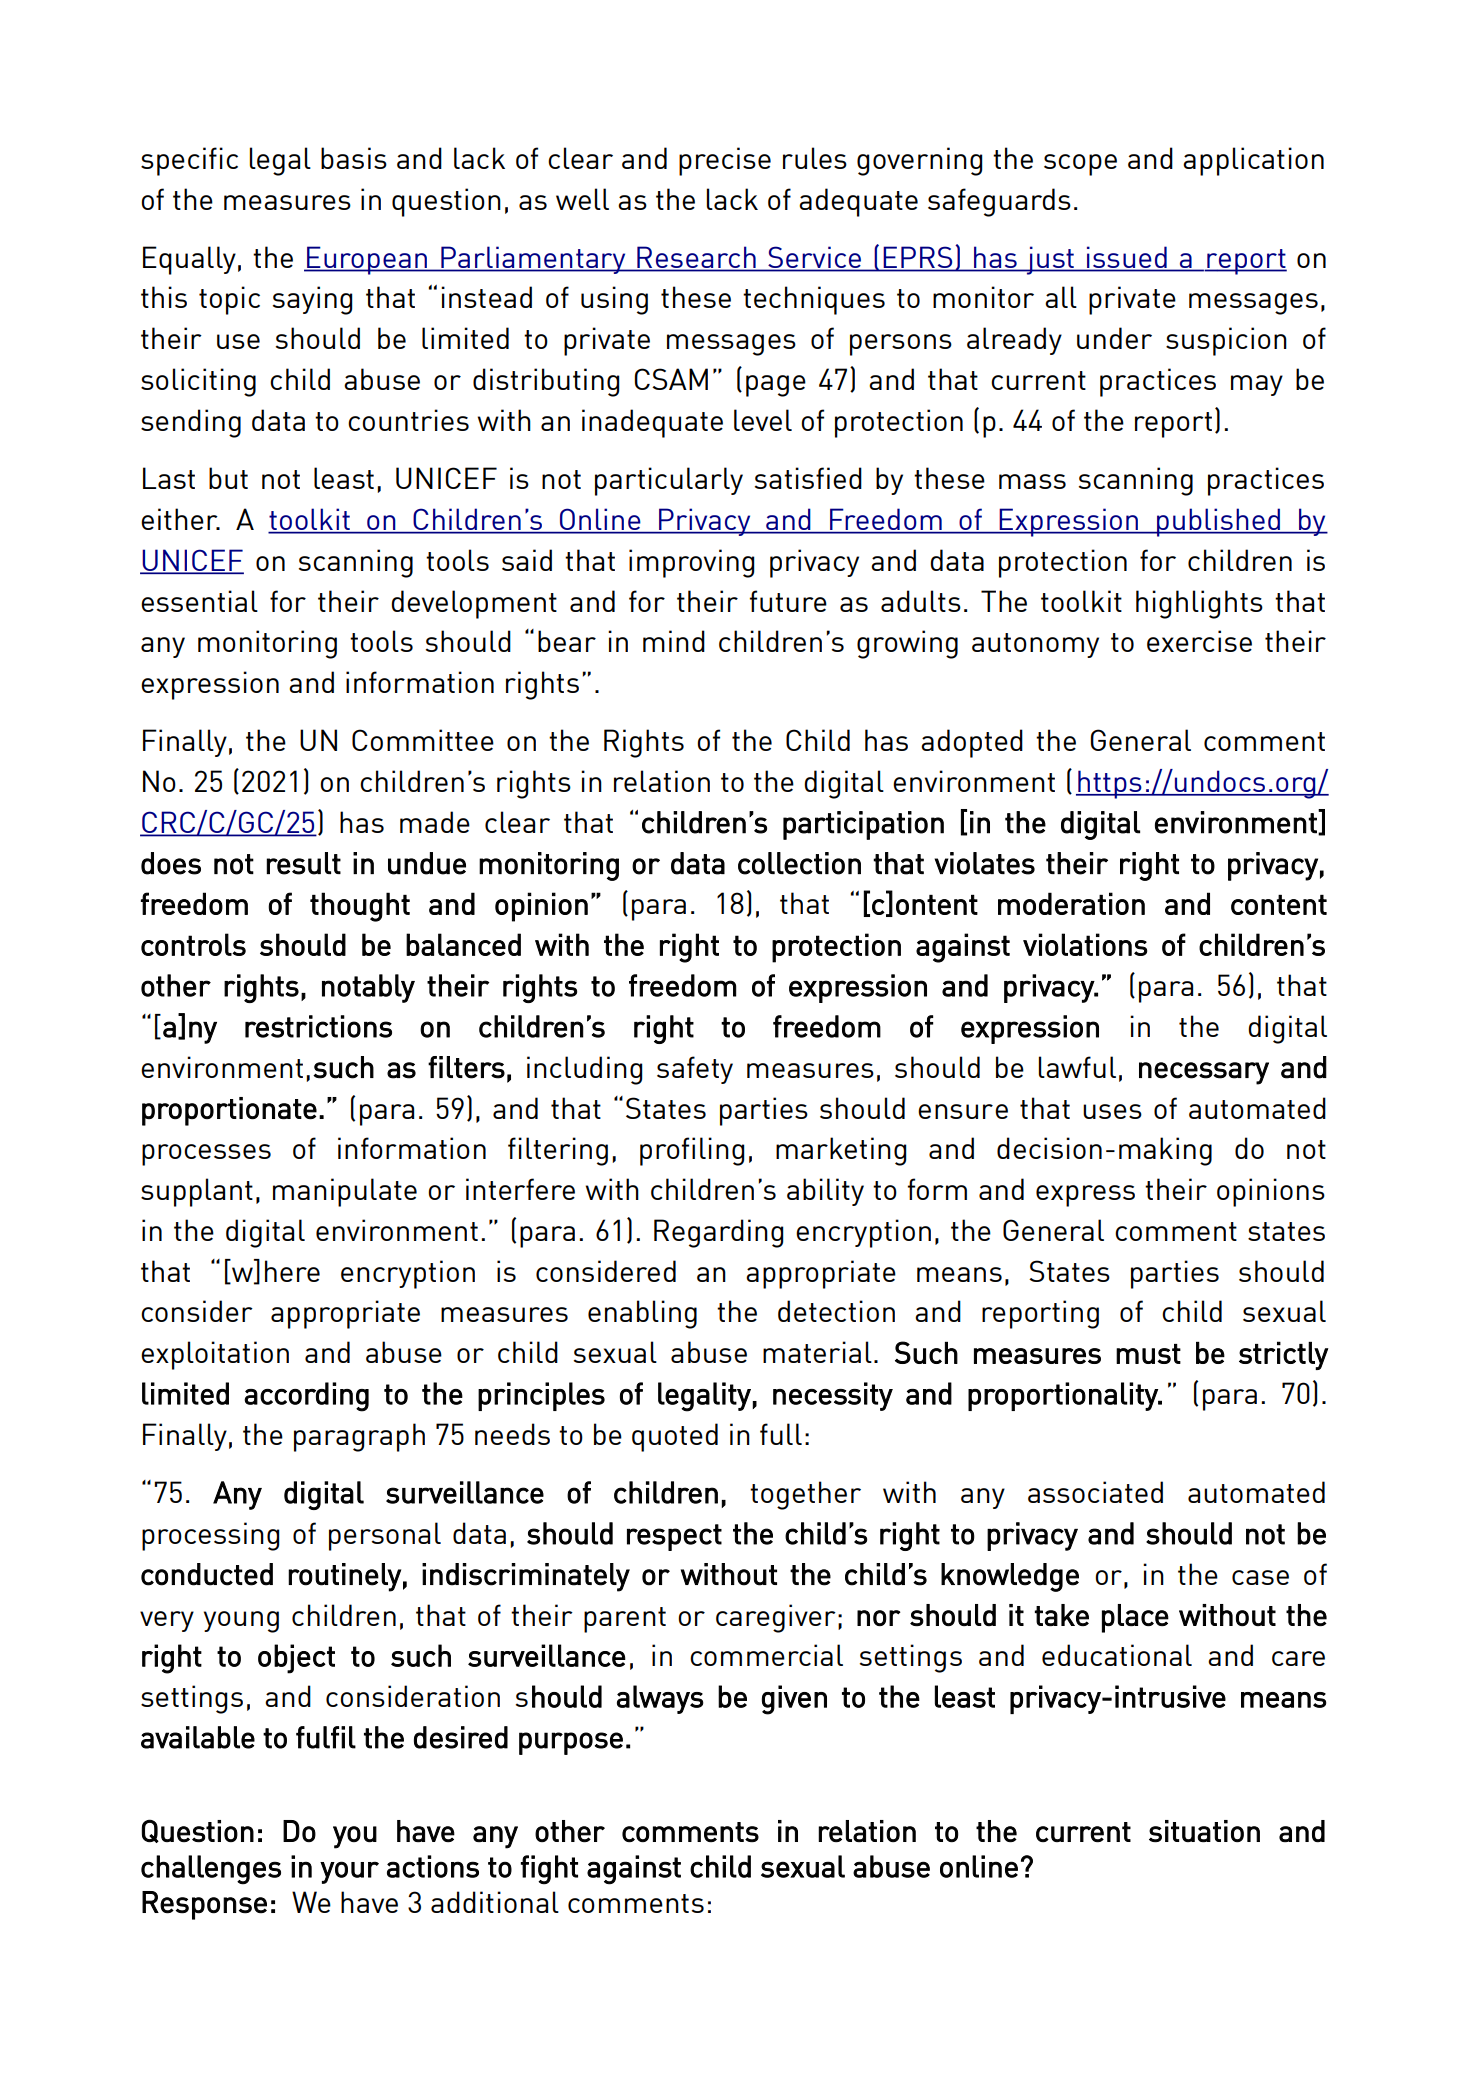  I want to click on safety, so click(695, 1070).
